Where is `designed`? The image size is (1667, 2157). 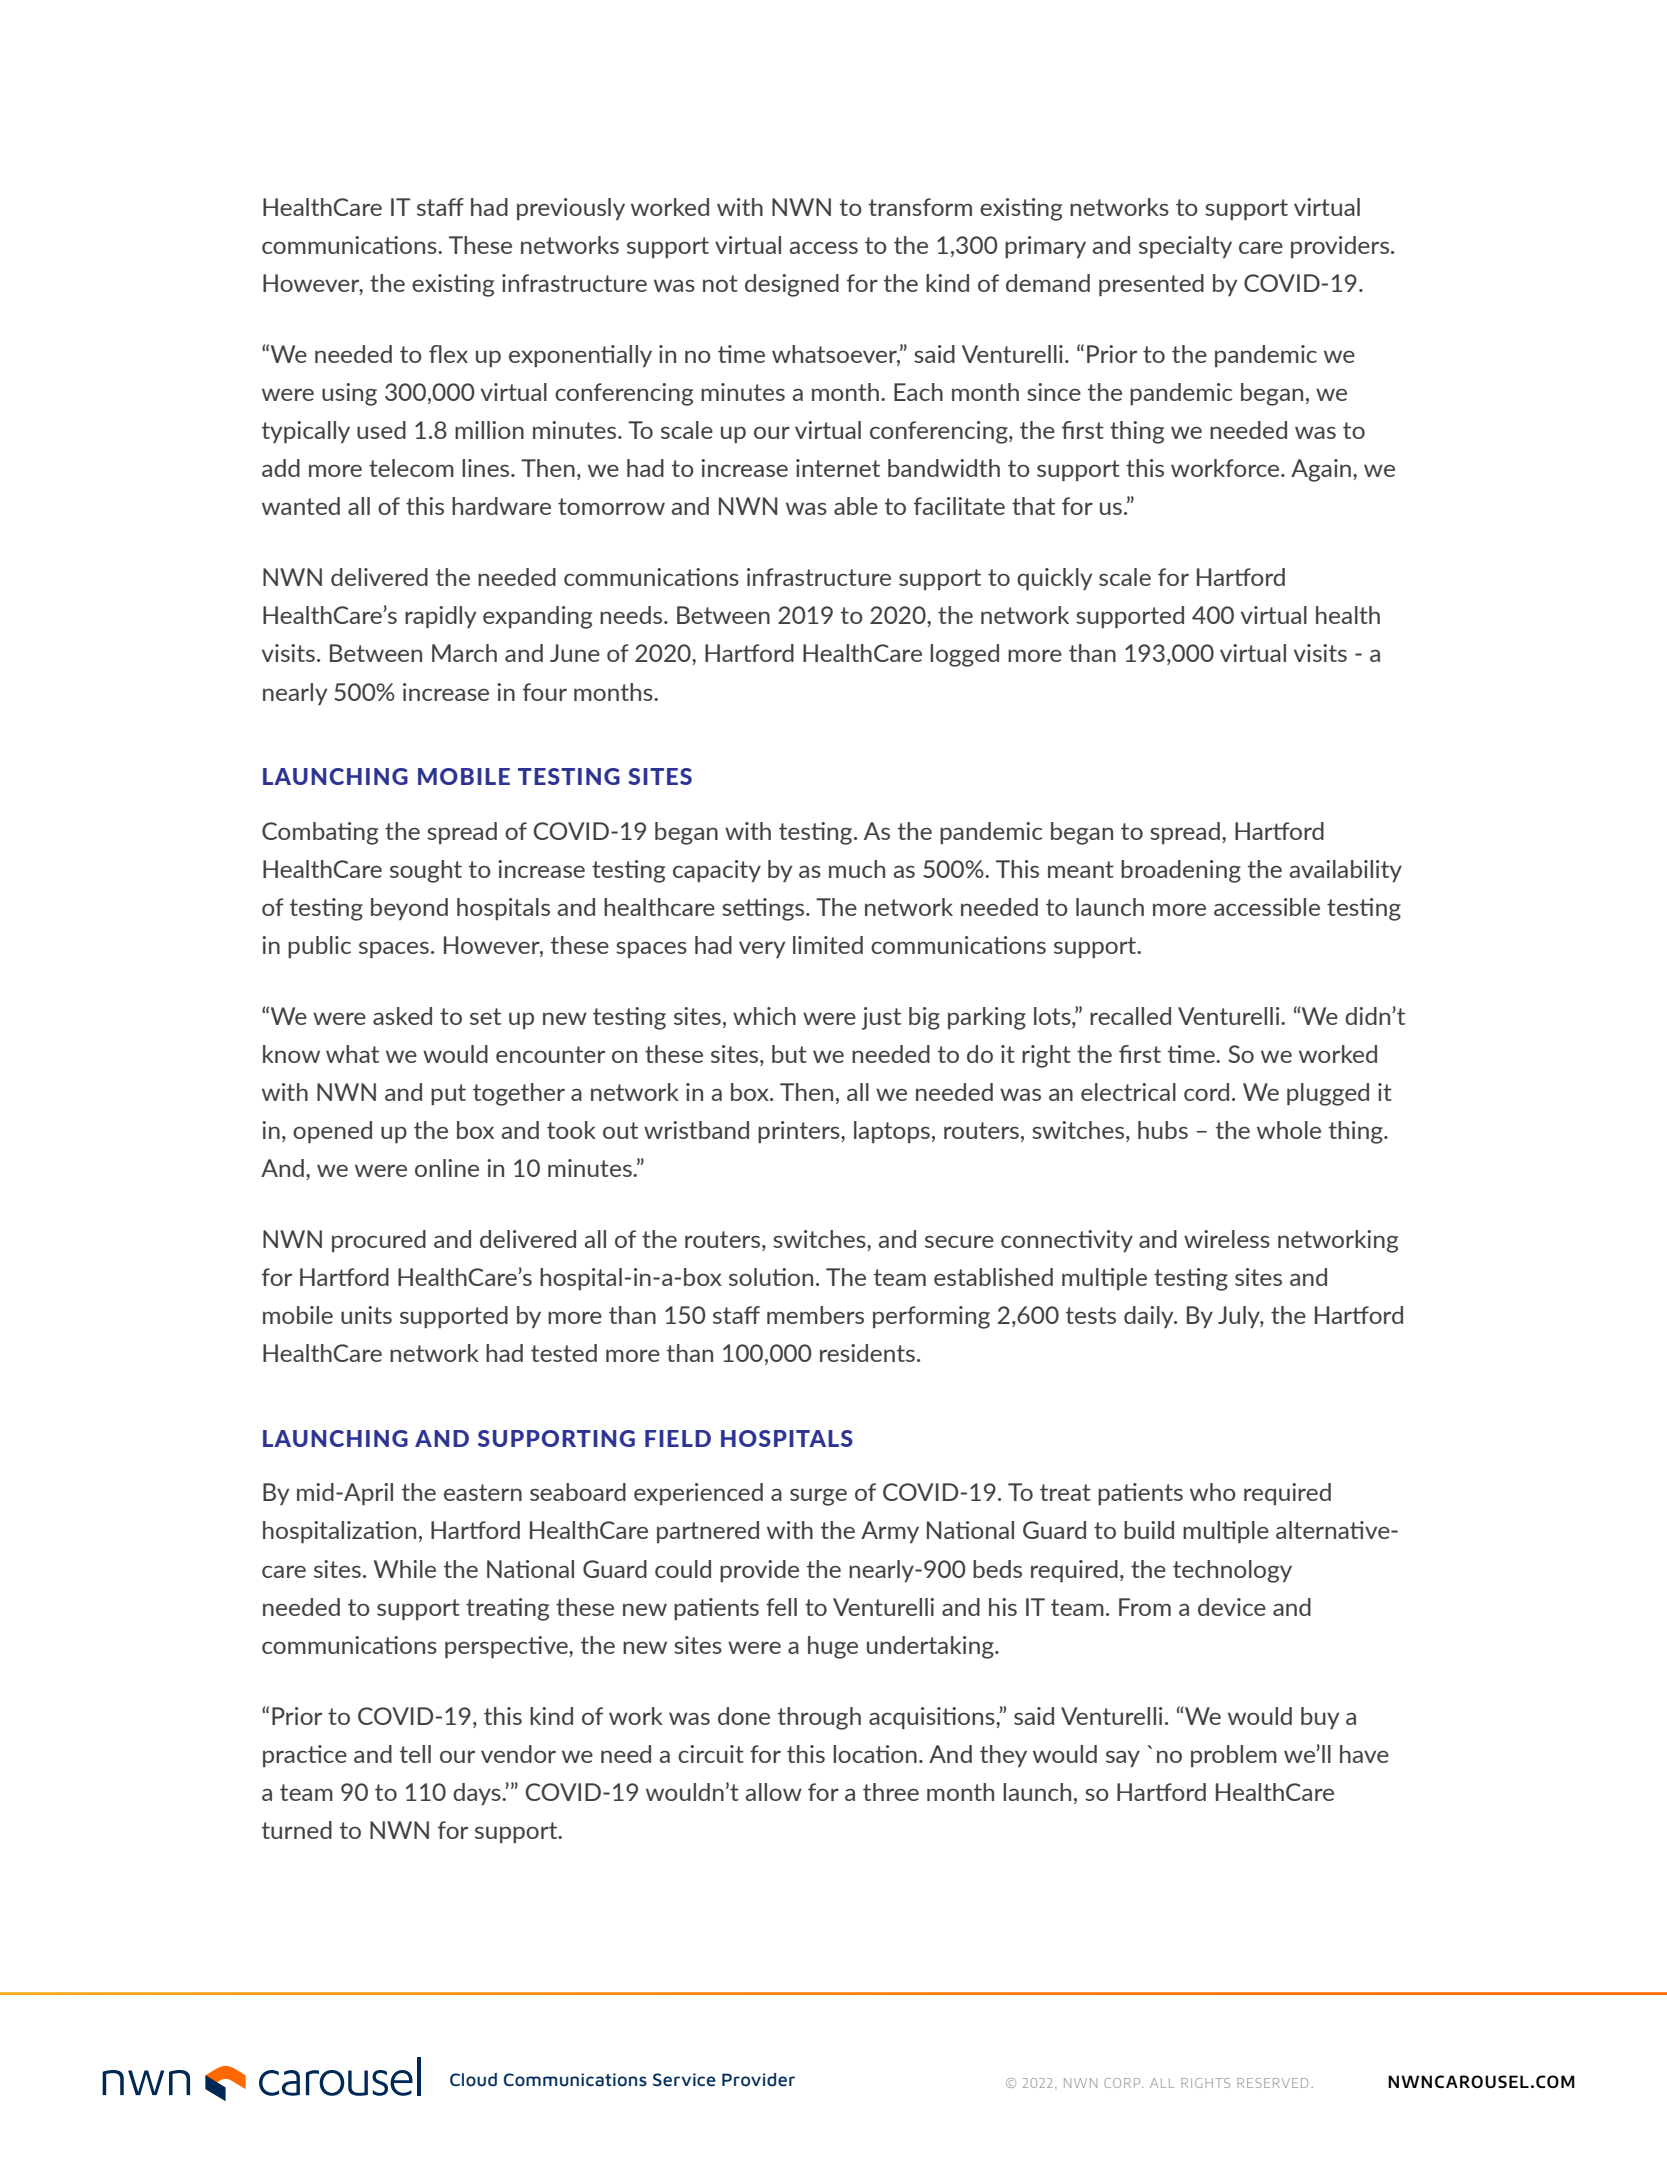
designed is located at coordinates (792, 285).
